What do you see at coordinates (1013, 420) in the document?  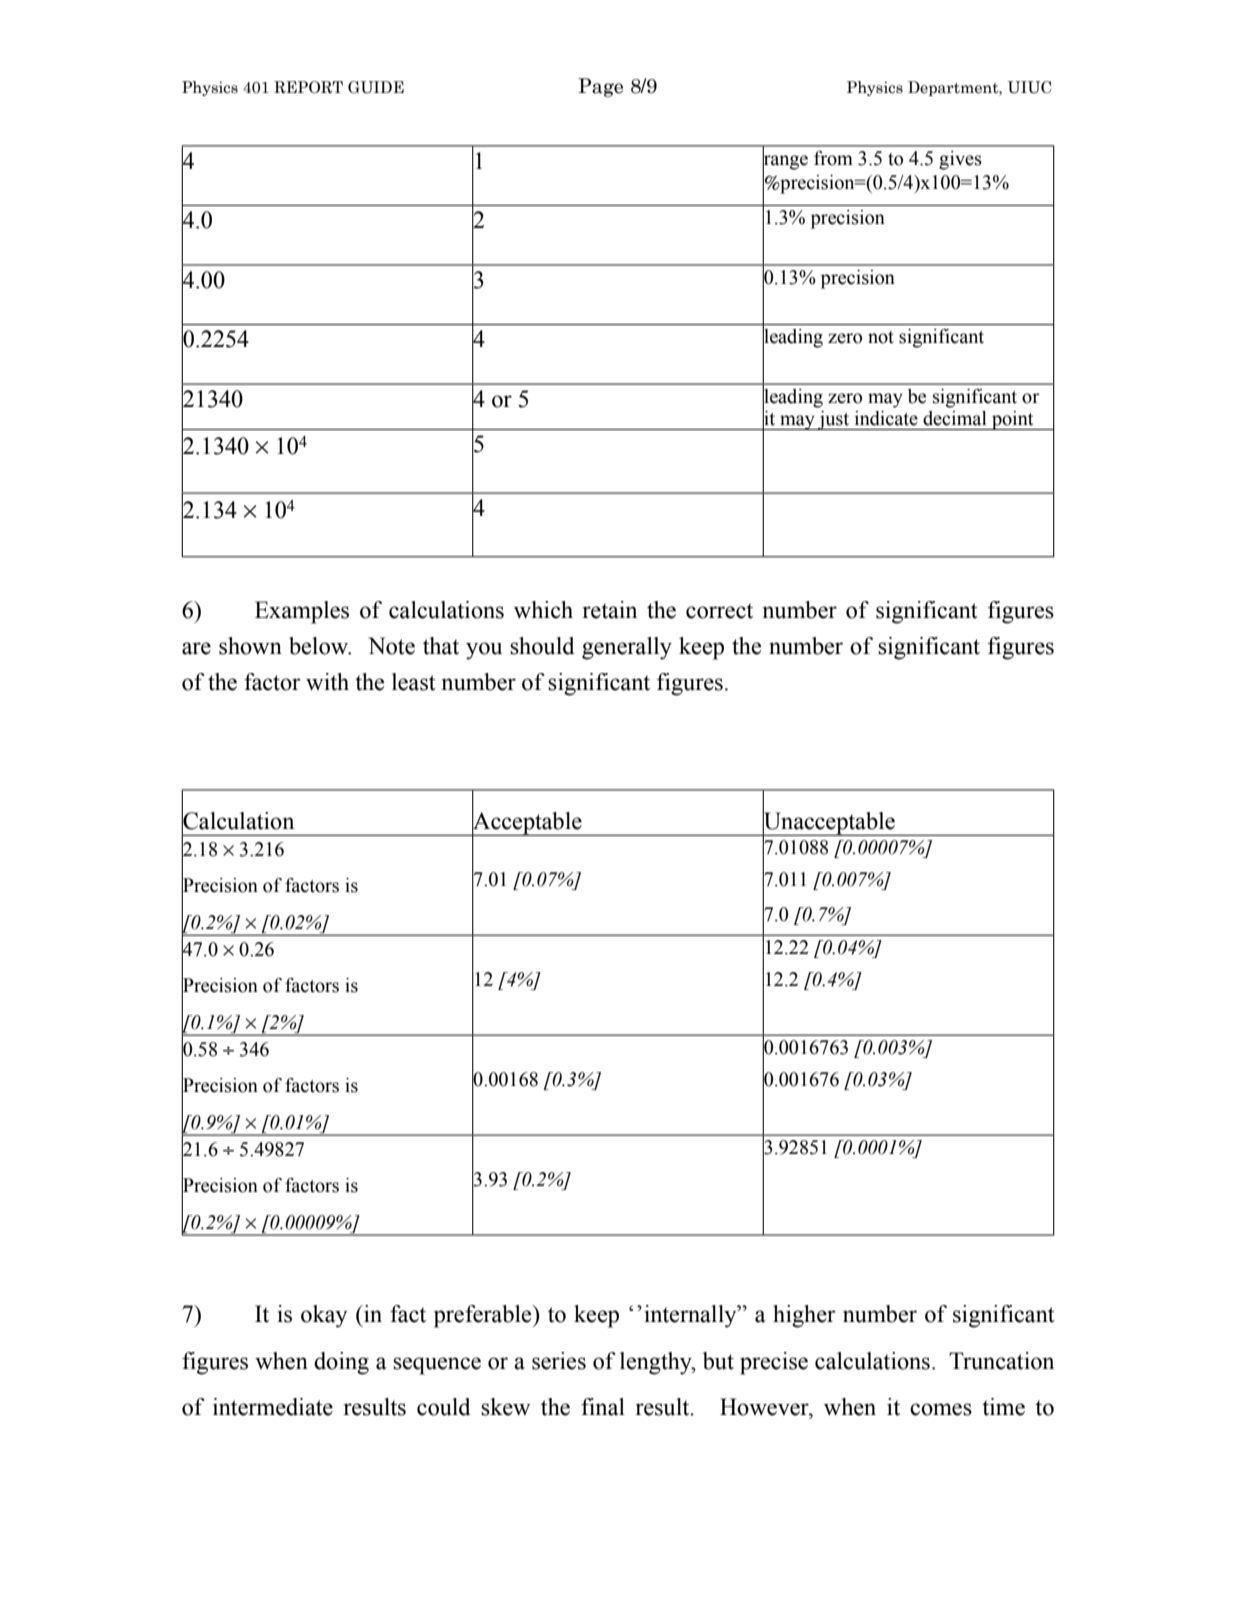 I see `point` at bounding box center [1013, 420].
